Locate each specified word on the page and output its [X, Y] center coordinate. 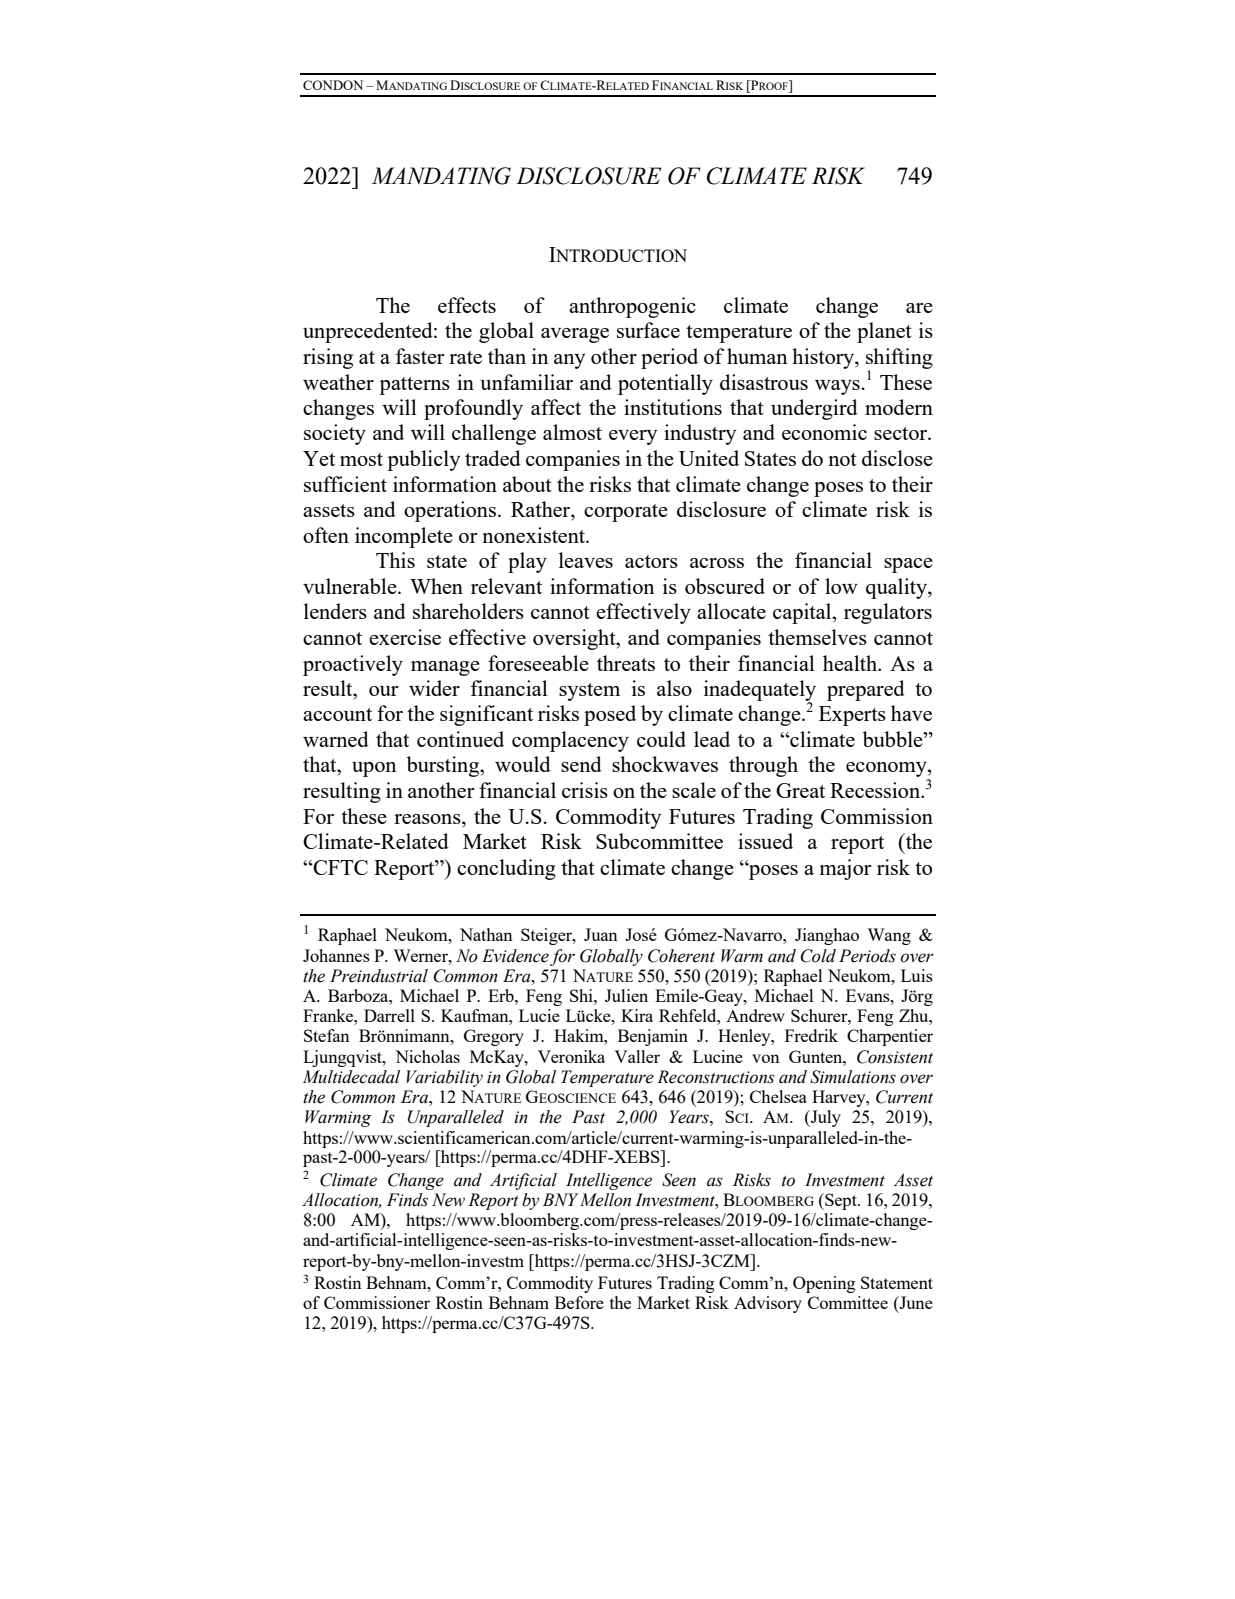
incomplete [404, 537]
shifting [899, 359]
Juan [601, 934]
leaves [586, 560]
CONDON [333, 85]
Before [579, 1302]
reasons [428, 819]
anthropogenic [632, 307]
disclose [897, 458]
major [846, 869]
